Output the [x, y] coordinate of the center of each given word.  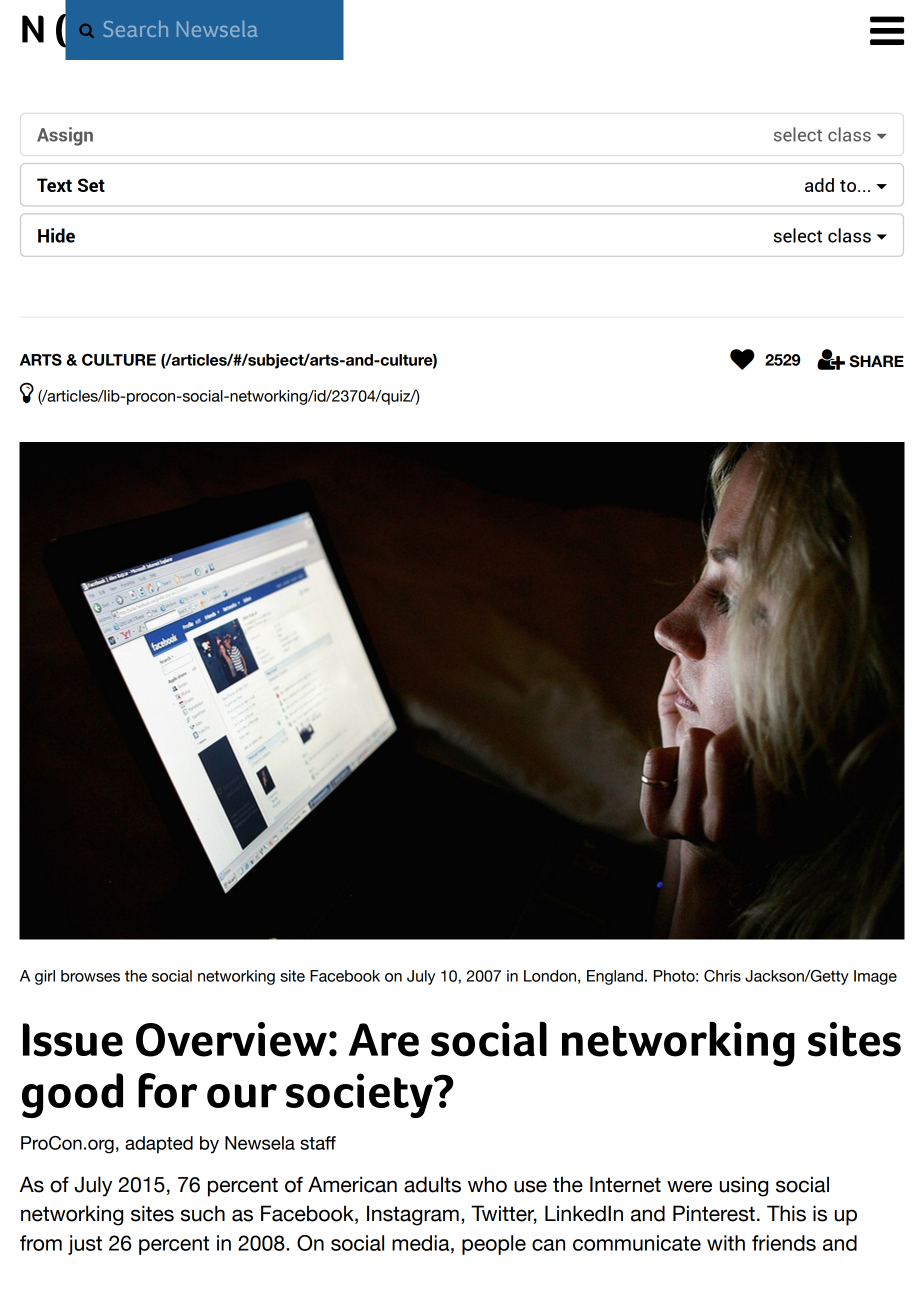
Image [875, 977]
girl [45, 977]
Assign [65, 136]
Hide [56, 235]
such [203, 1213]
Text [54, 185]
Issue [73, 1040]
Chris [722, 976]
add [819, 185]
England [615, 977]
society [360, 1095]
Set [91, 185]
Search [135, 28]
